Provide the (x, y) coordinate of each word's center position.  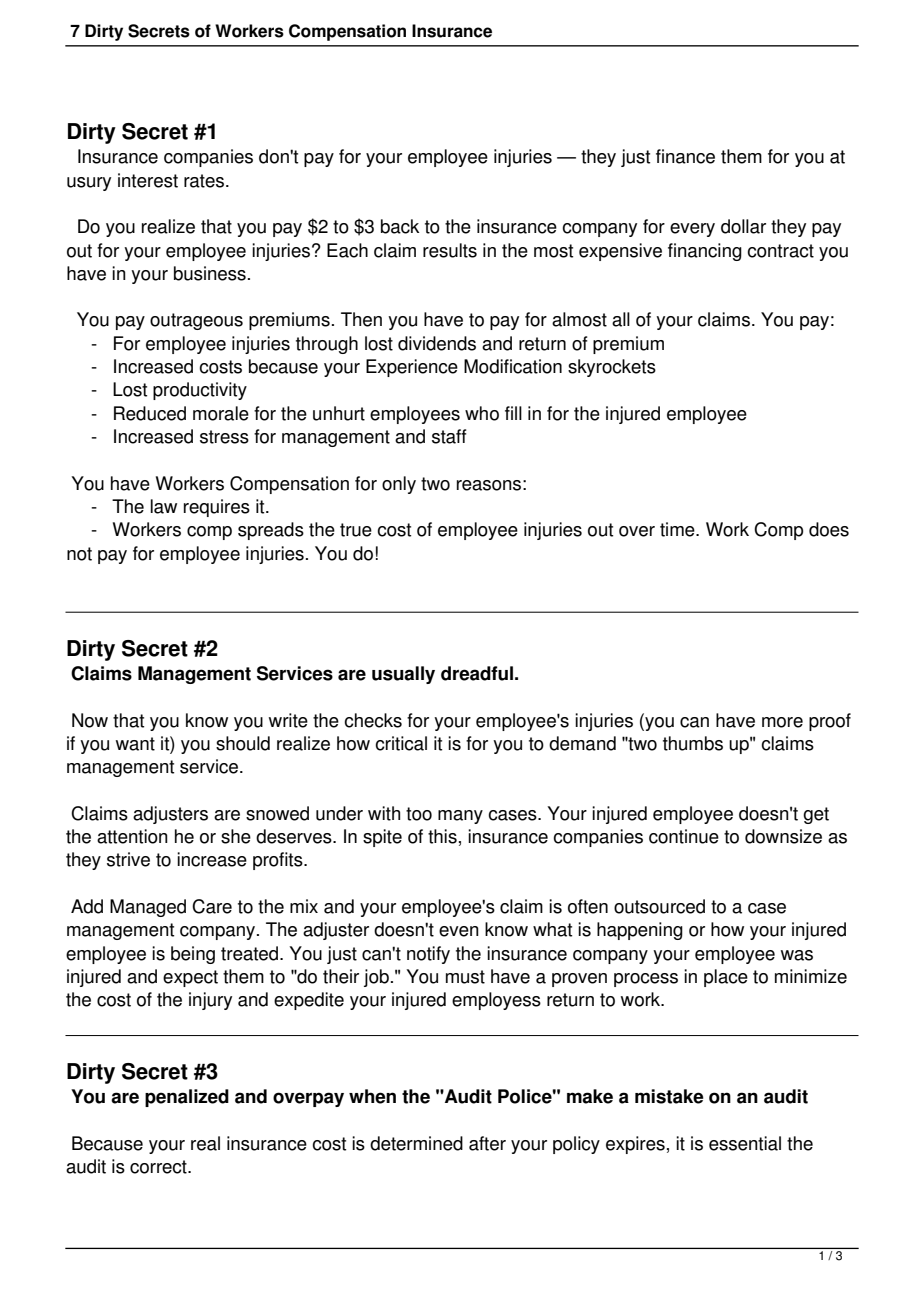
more (782, 722)
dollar (743, 226)
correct (159, 1167)
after (487, 1143)
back (400, 226)
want (135, 744)
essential (745, 1143)
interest (148, 180)
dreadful (477, 673)
